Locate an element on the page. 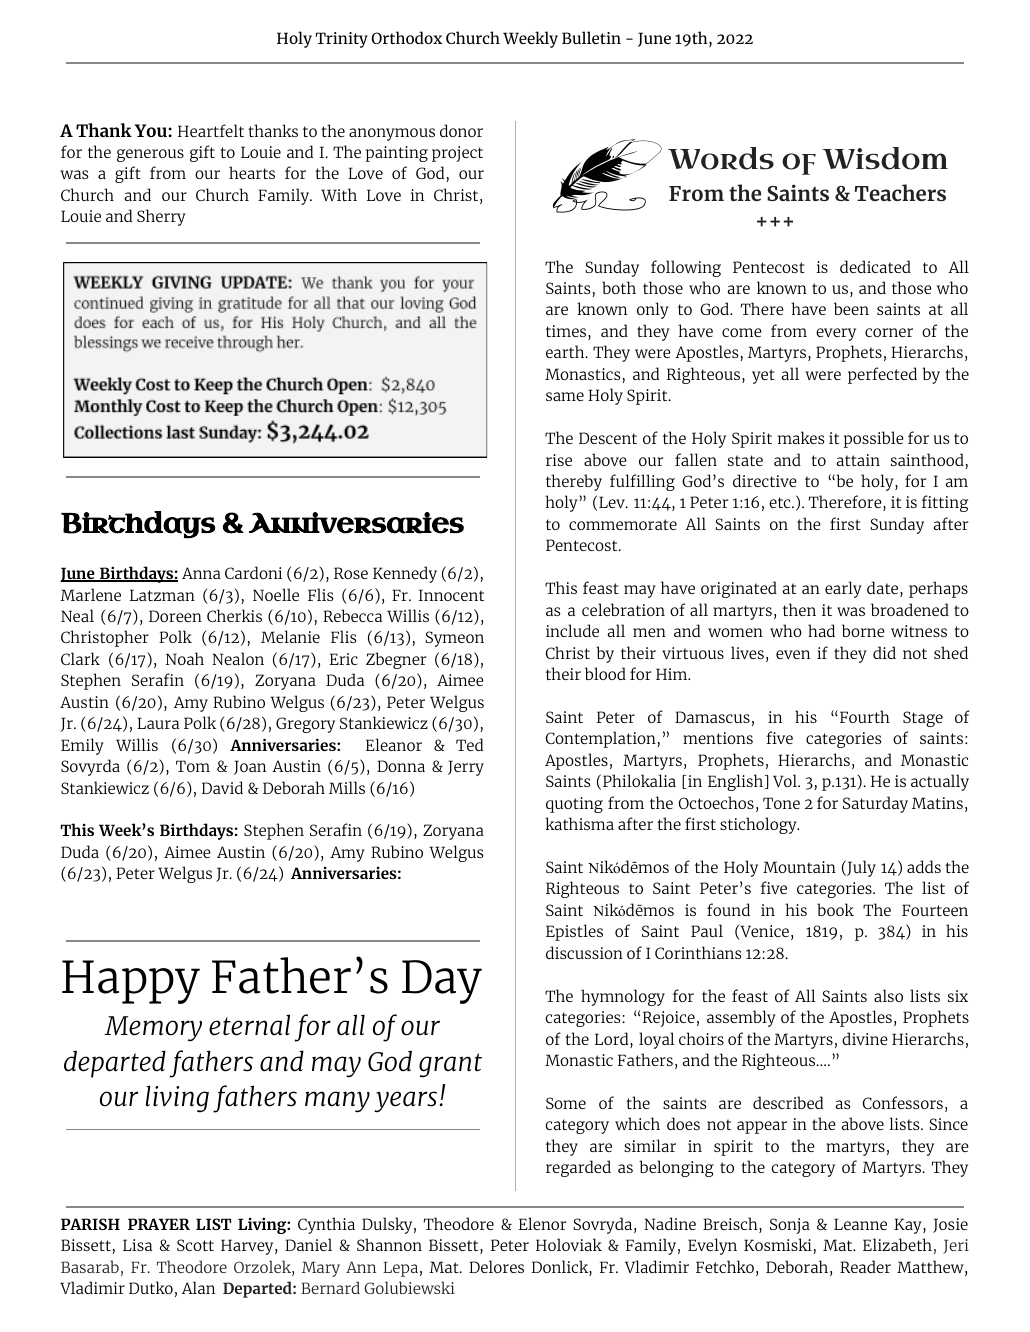  Delores is located at coordinates (496, 1266).
